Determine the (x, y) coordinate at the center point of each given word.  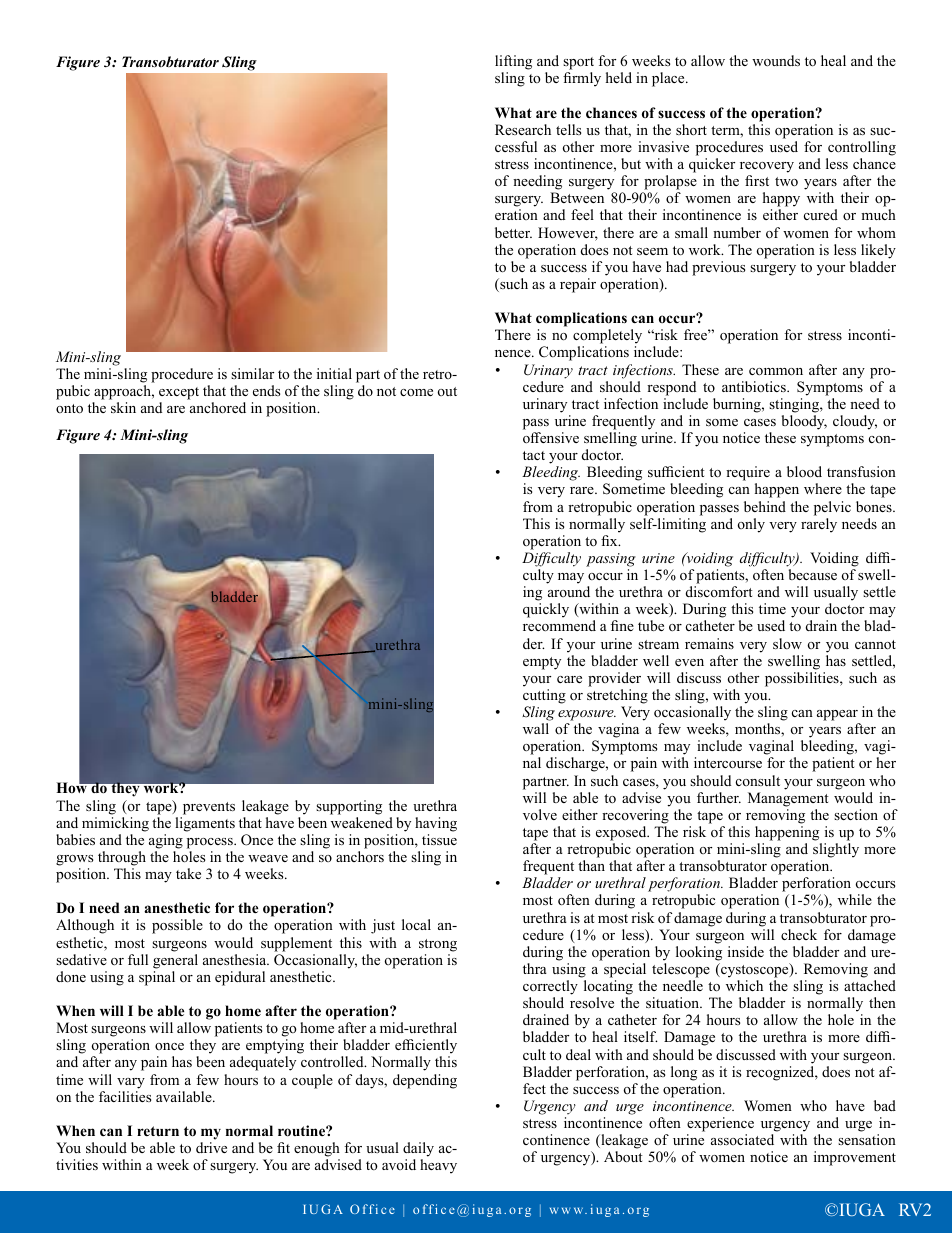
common (776, 371)
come (416, 392)
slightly (836, 850)
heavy (438, 1166)
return (158, 1131)
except (179, 393)
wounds (776, 60)
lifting (513, 64)
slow (787, 643)
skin (123, 407)
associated (742, 1139)
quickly (546, 610)
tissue (439, 839)
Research (523, 129)
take (188, 873)
